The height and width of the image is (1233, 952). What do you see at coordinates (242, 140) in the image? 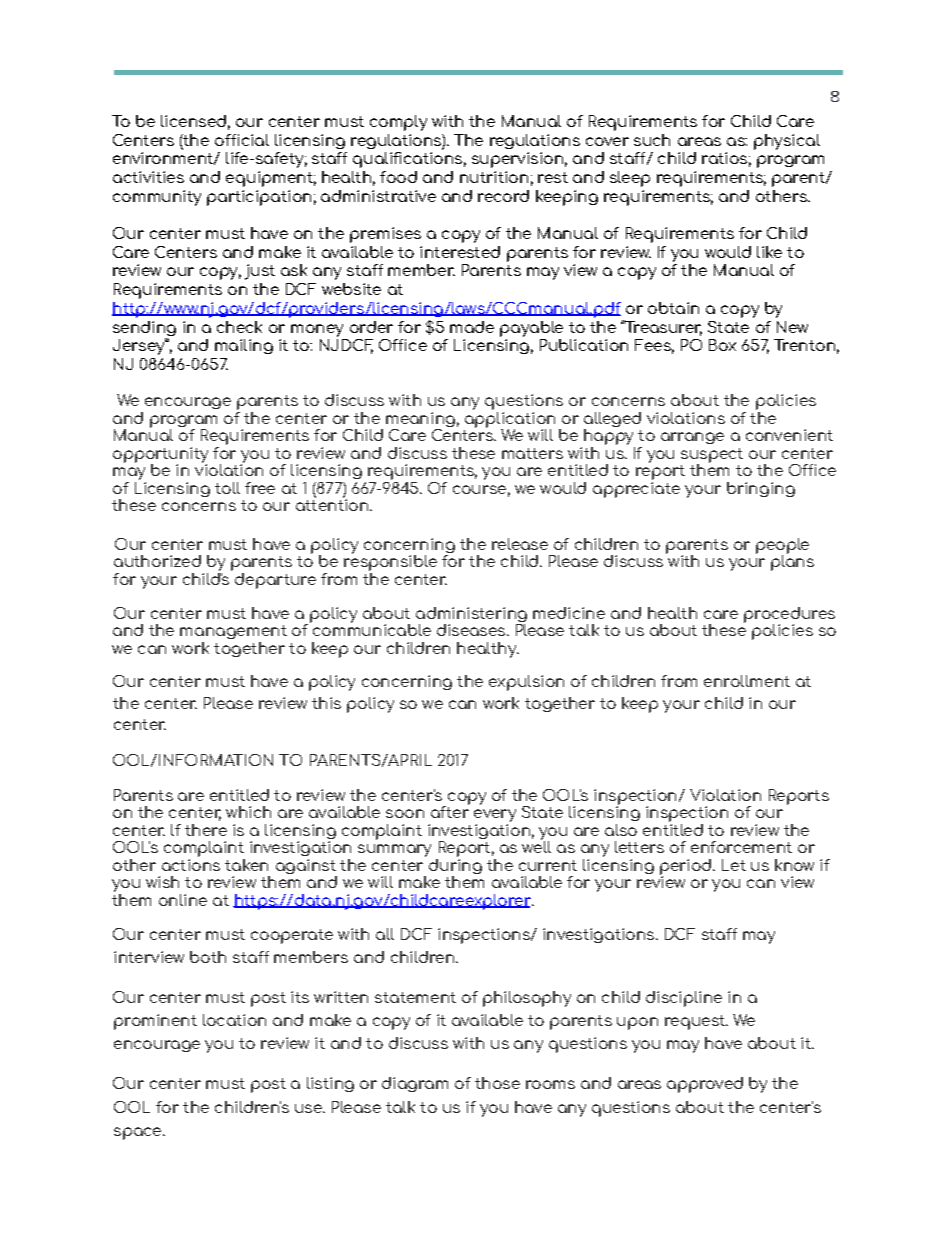
I see `official` at bounding box center [242, 140].
